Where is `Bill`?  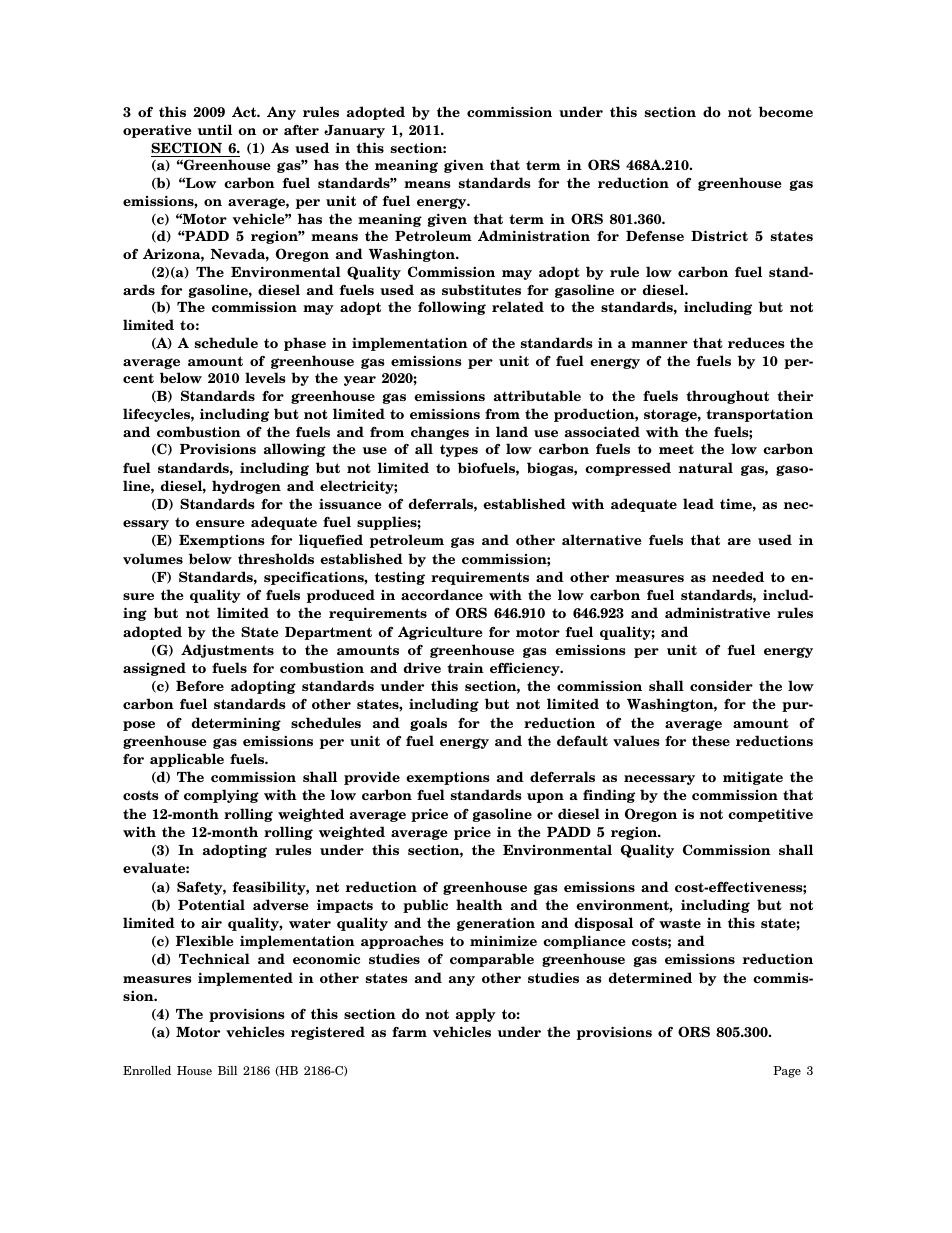 Bill is located at coordinates (227, 1070).
